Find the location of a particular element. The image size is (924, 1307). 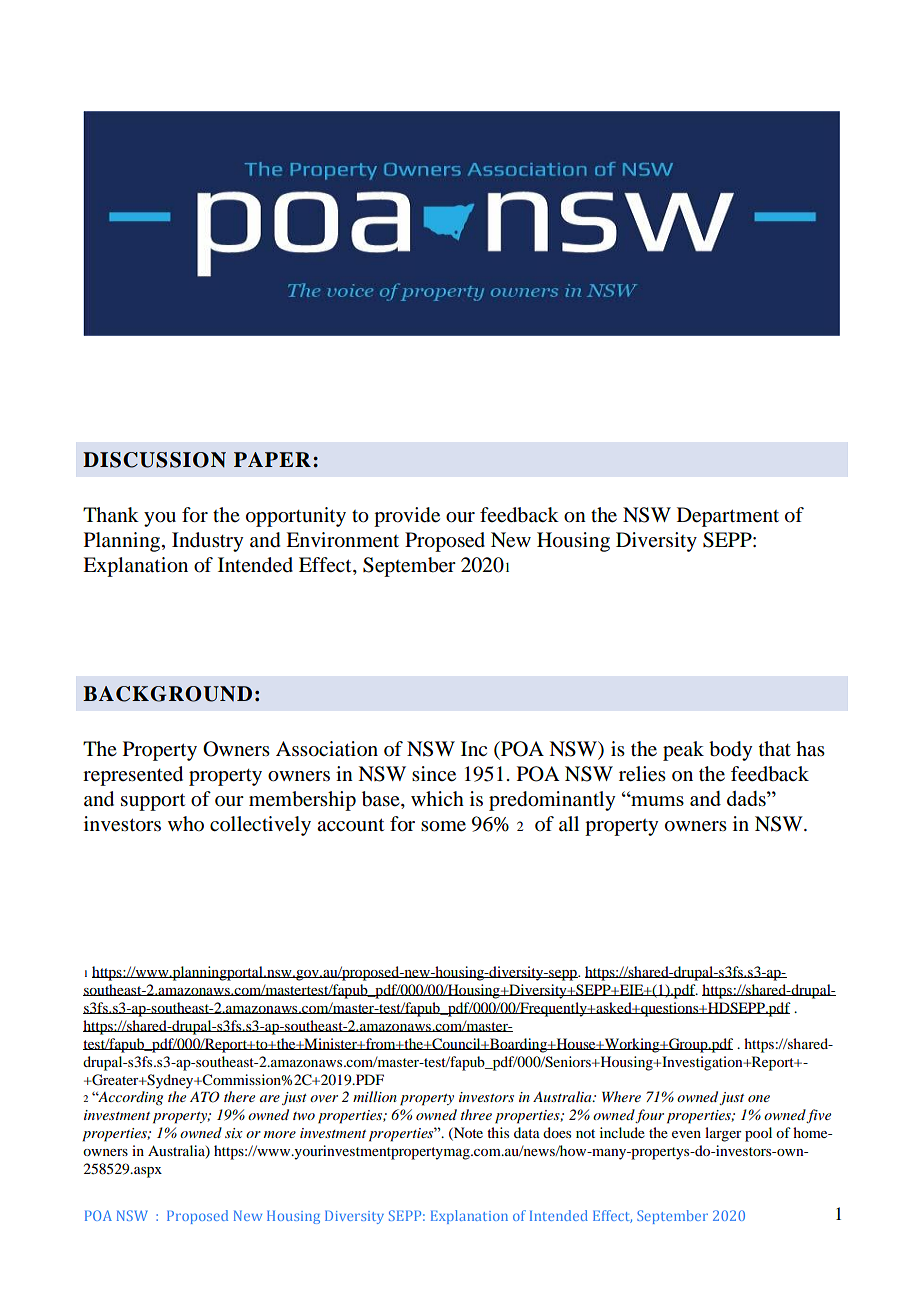

Department is located at coordinates (728, 517).
